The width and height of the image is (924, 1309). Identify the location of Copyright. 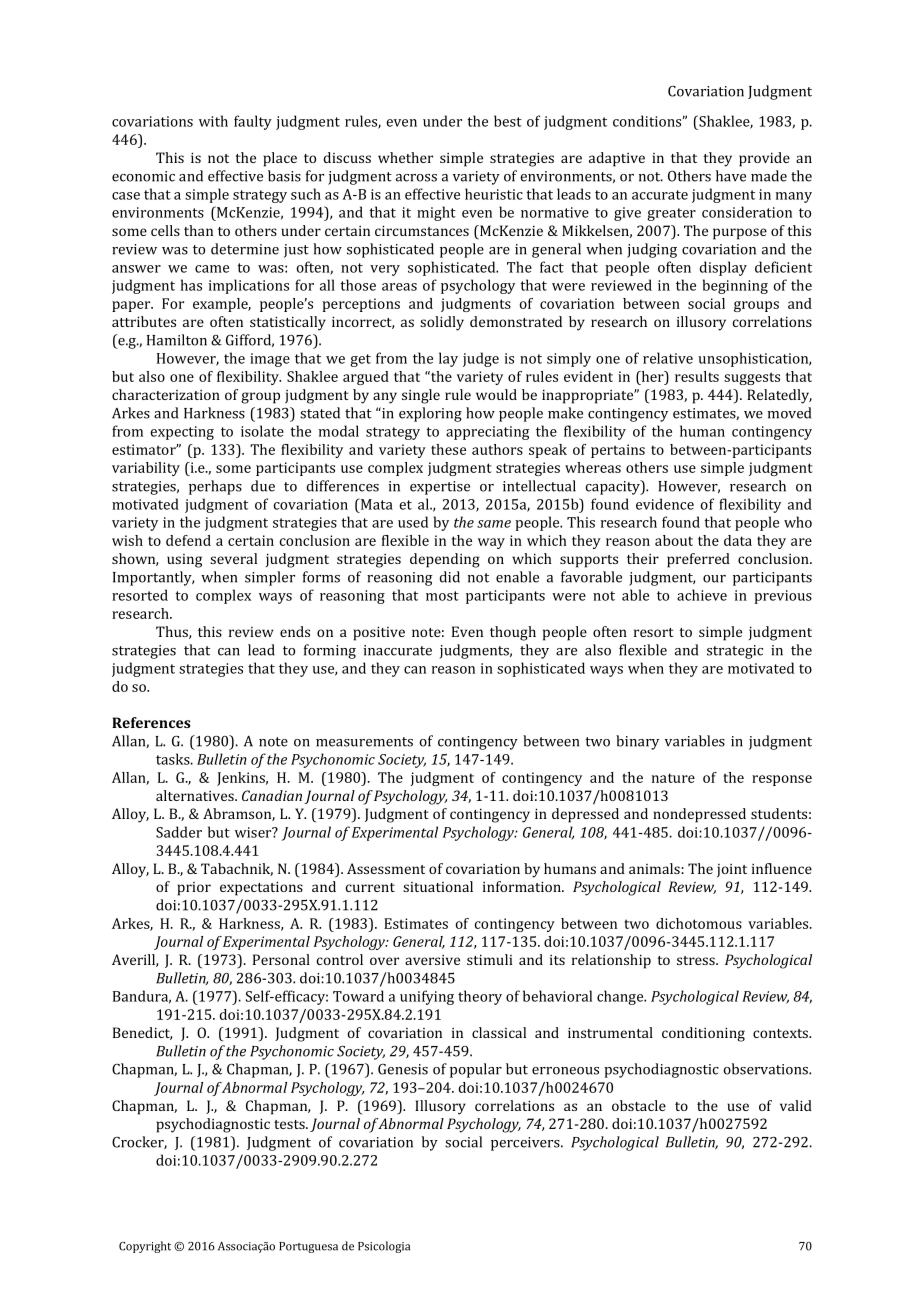
(145, 1247).
